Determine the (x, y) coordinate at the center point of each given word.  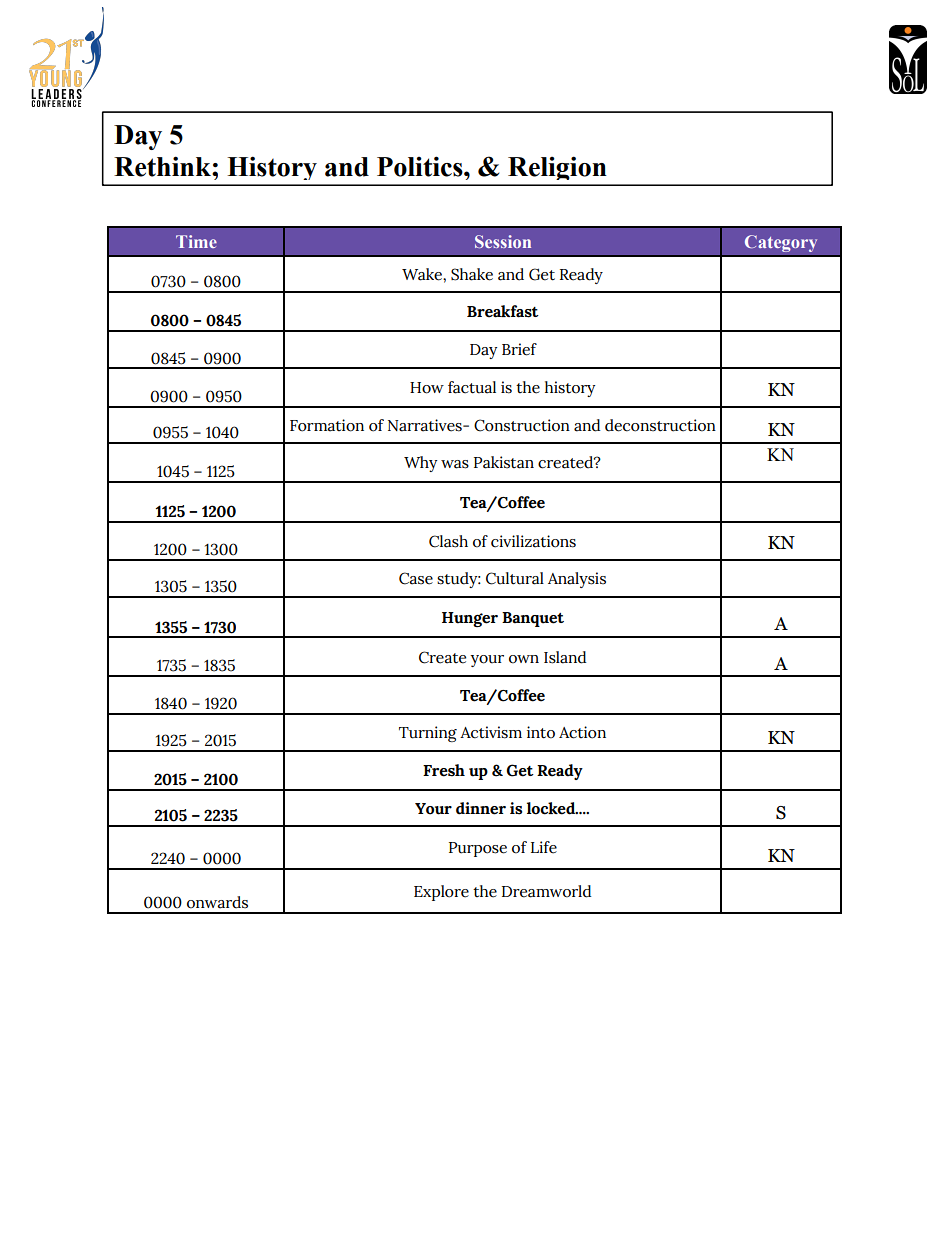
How (427, 388)
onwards (217, 902)
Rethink (163, 166)
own (524, 659)
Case (416, 578)
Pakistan (504, 462)
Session (503, 241)
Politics (421, 166)
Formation (327, 425)
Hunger (470, 619)
